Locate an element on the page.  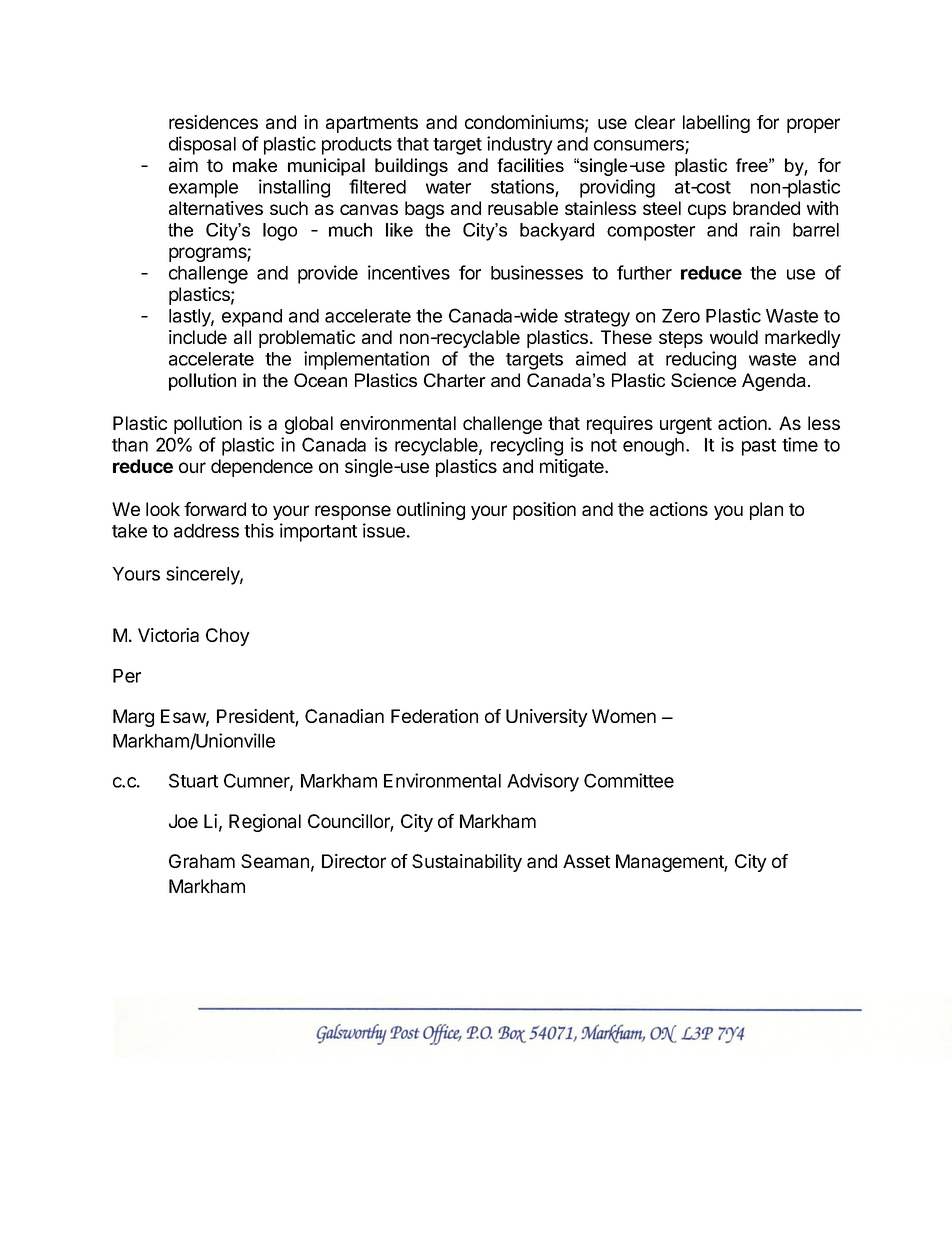
Asset is located at coordinates (586, 861).
